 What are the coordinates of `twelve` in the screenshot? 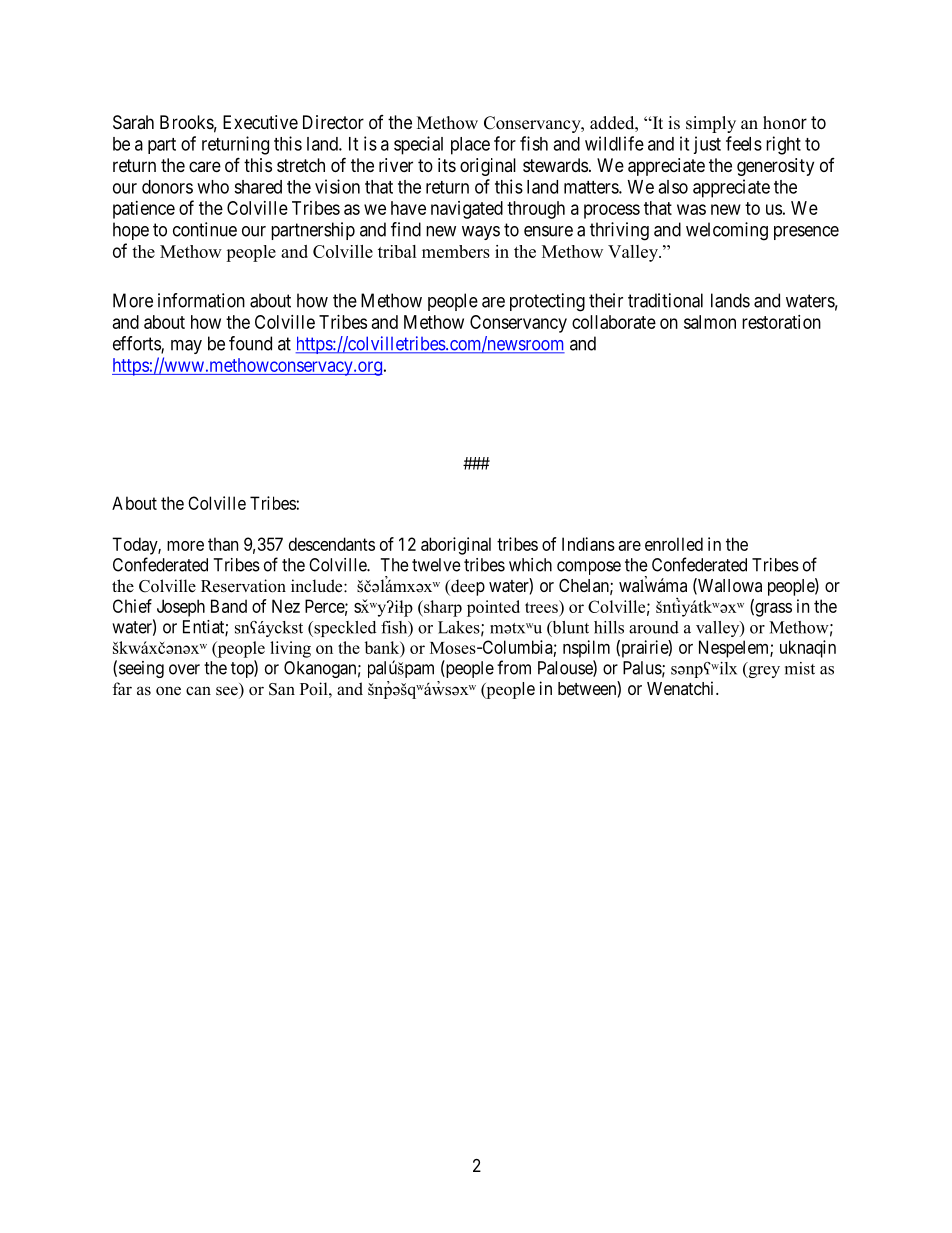 It's located at (436, 565).
